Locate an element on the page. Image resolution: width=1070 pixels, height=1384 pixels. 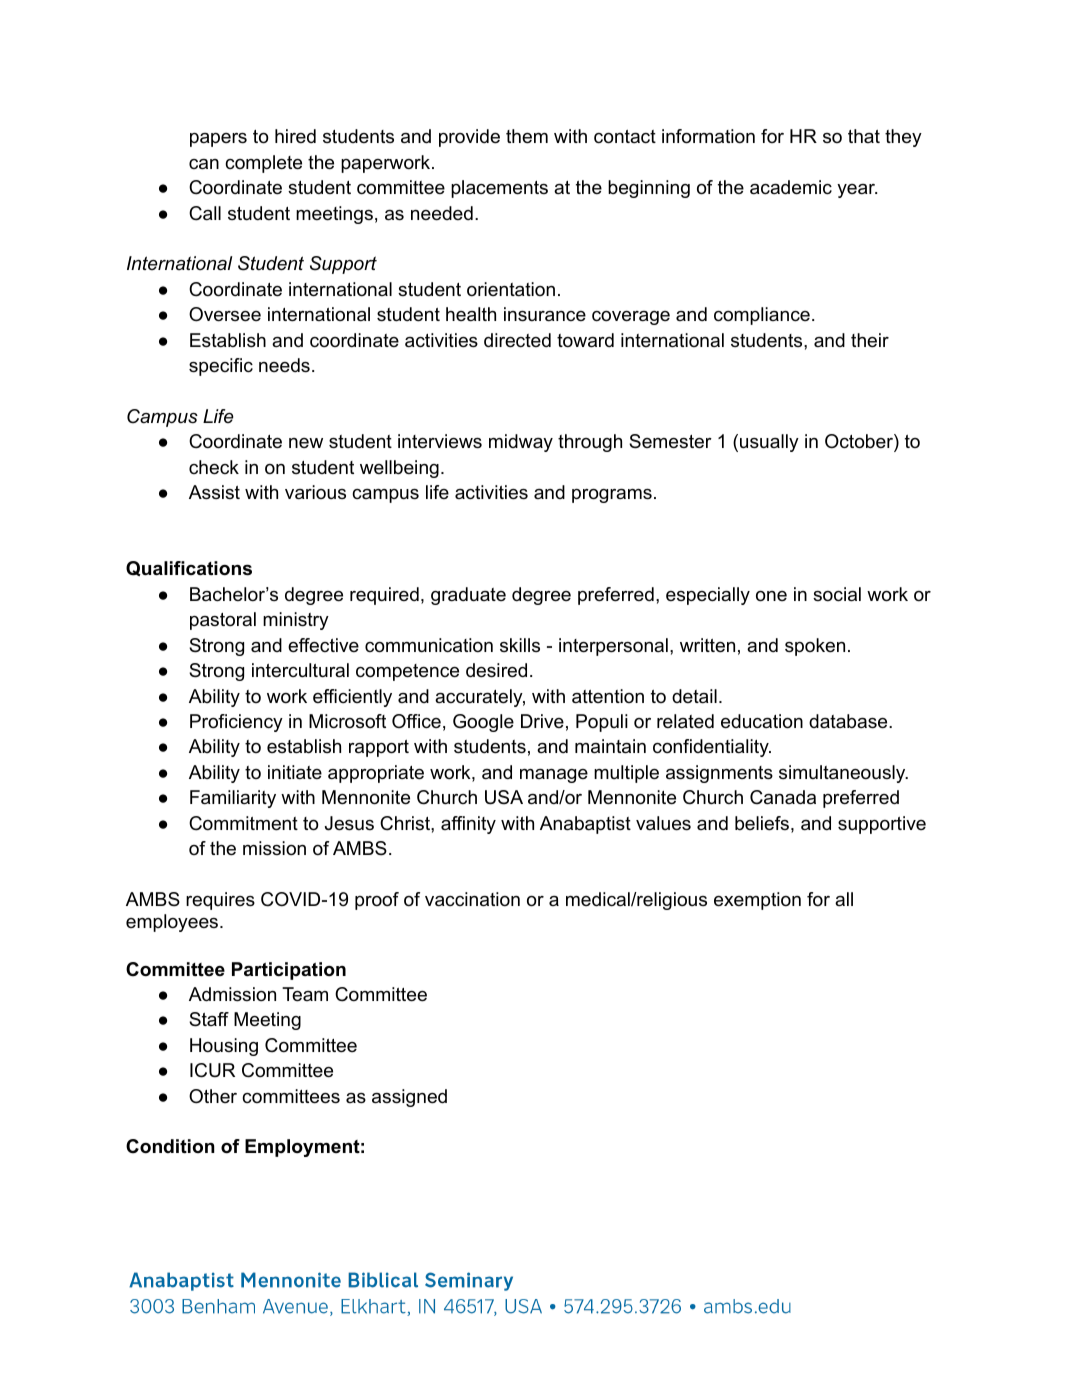
academic is located at coordinates (791, 187).
